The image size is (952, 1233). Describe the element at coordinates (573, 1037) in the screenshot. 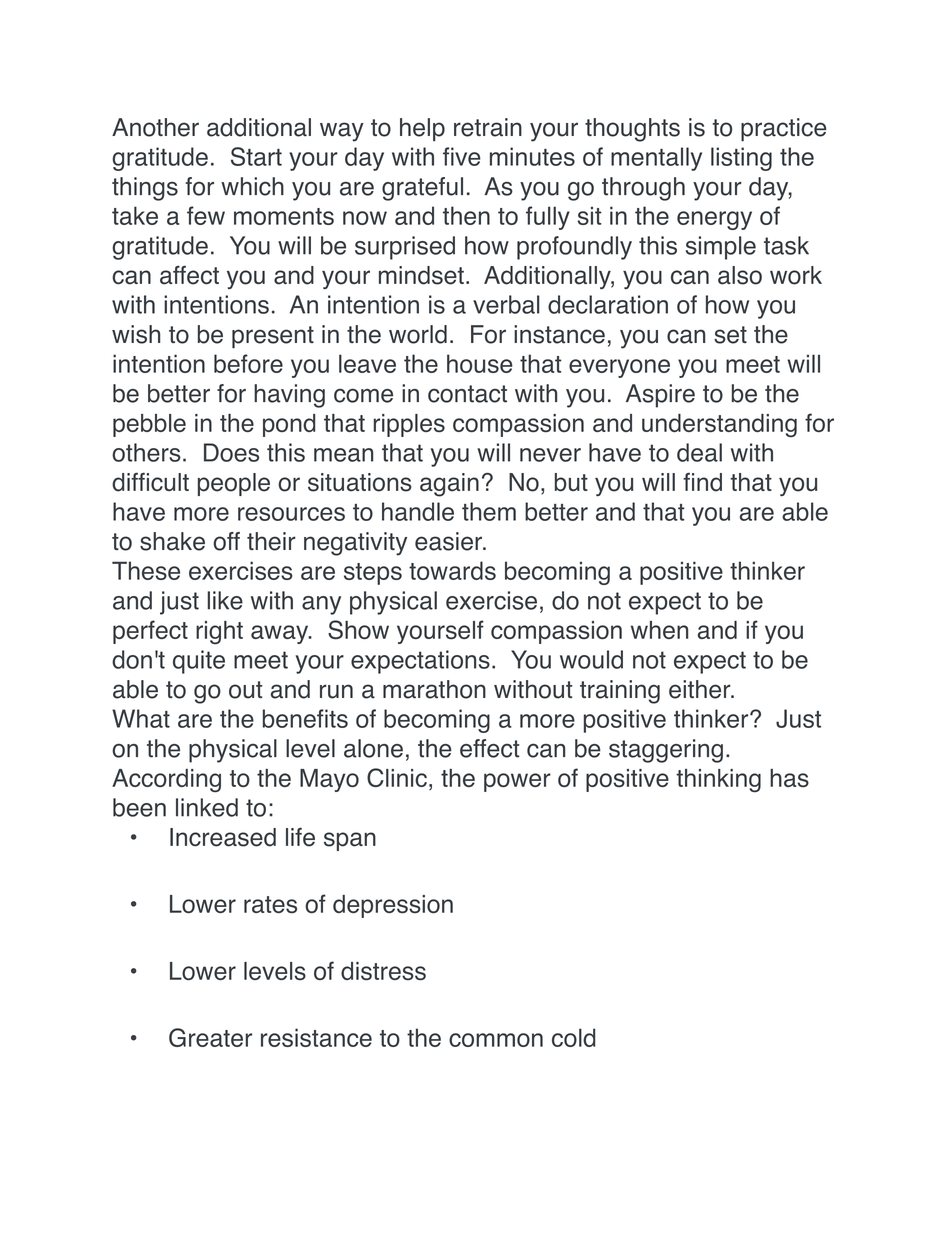

I see `cold` at that location.
